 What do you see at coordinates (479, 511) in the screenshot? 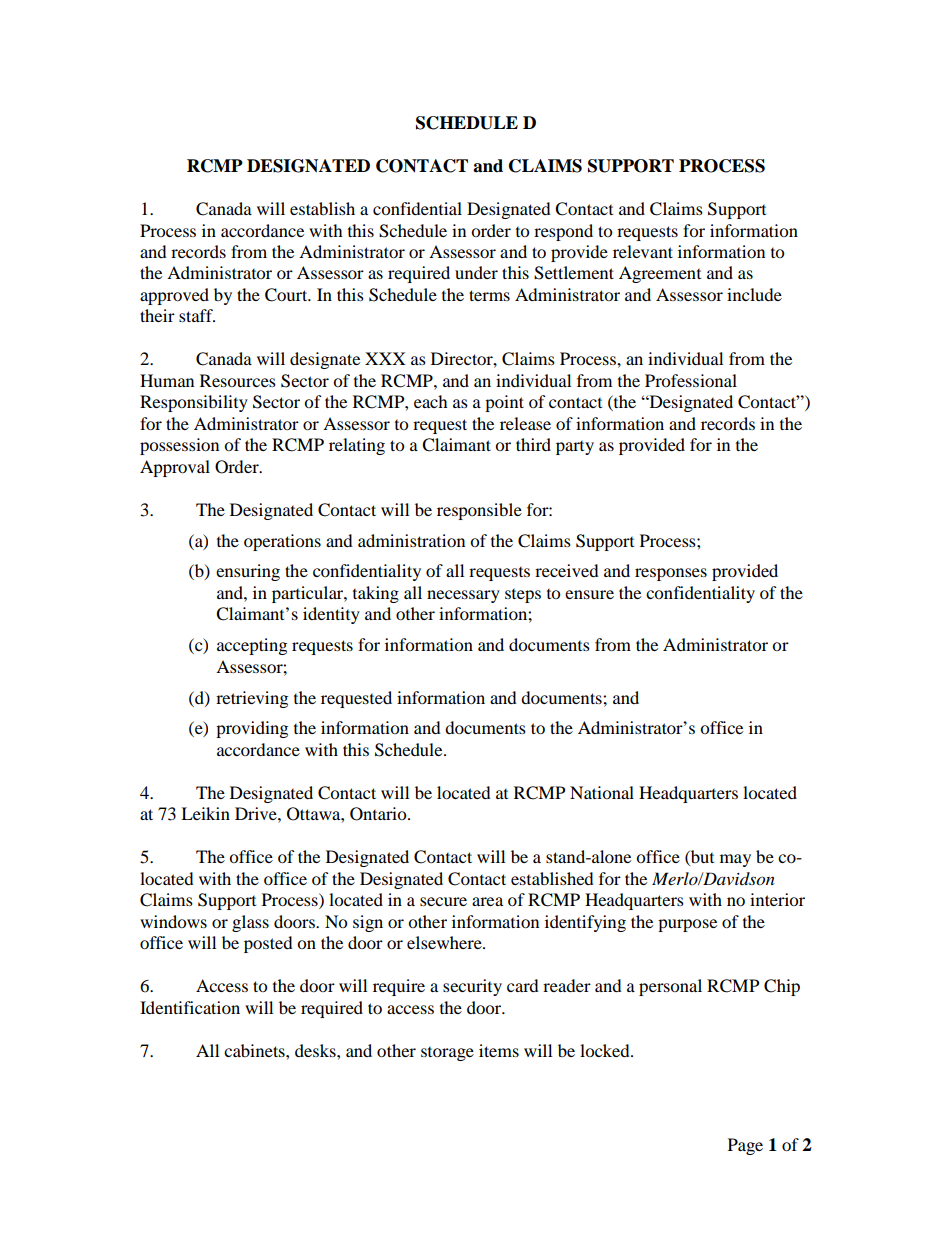
I see `responsible` at bounding box center [479, 511].
